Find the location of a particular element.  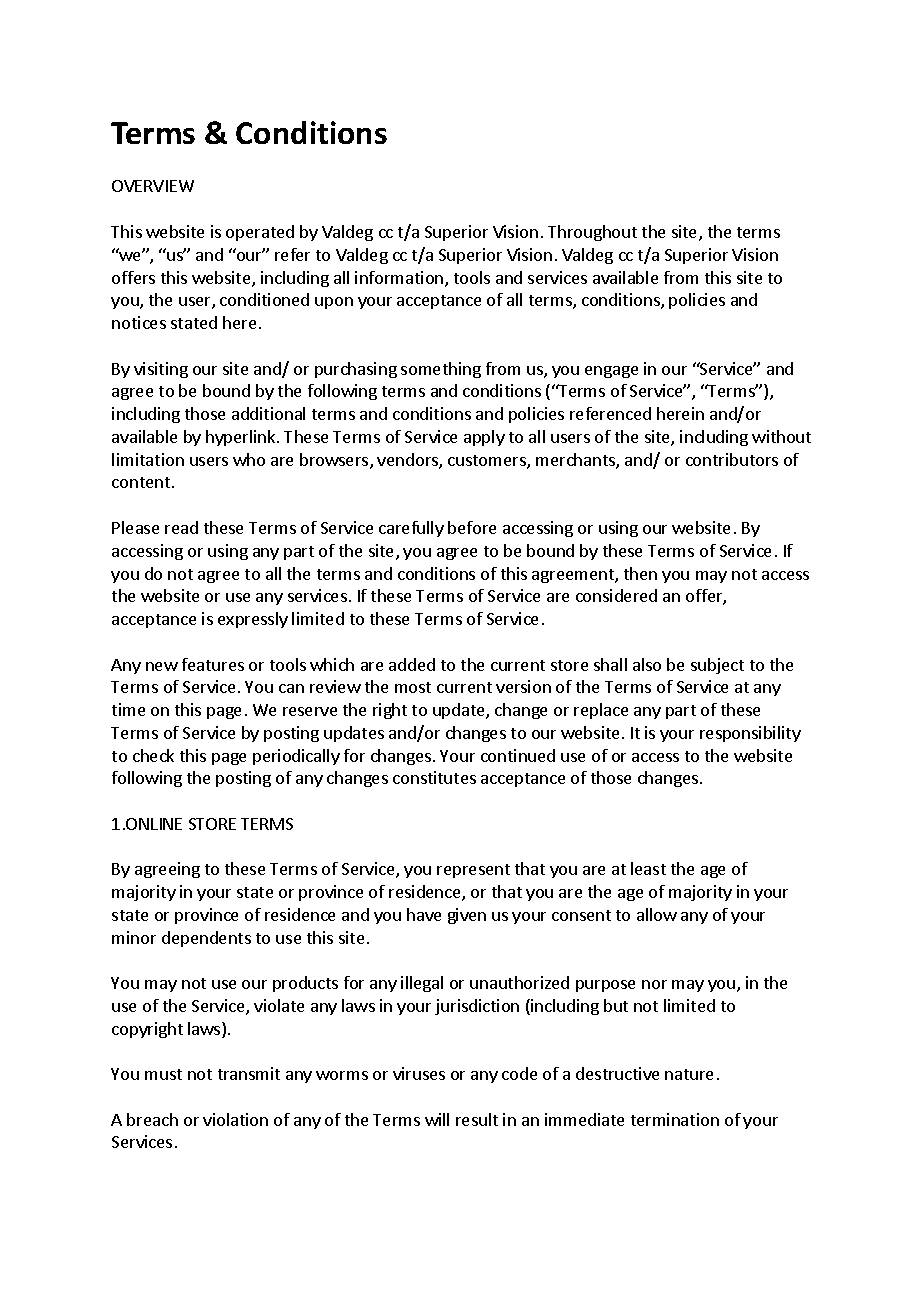

operated is located at coordinates (260, 233).
